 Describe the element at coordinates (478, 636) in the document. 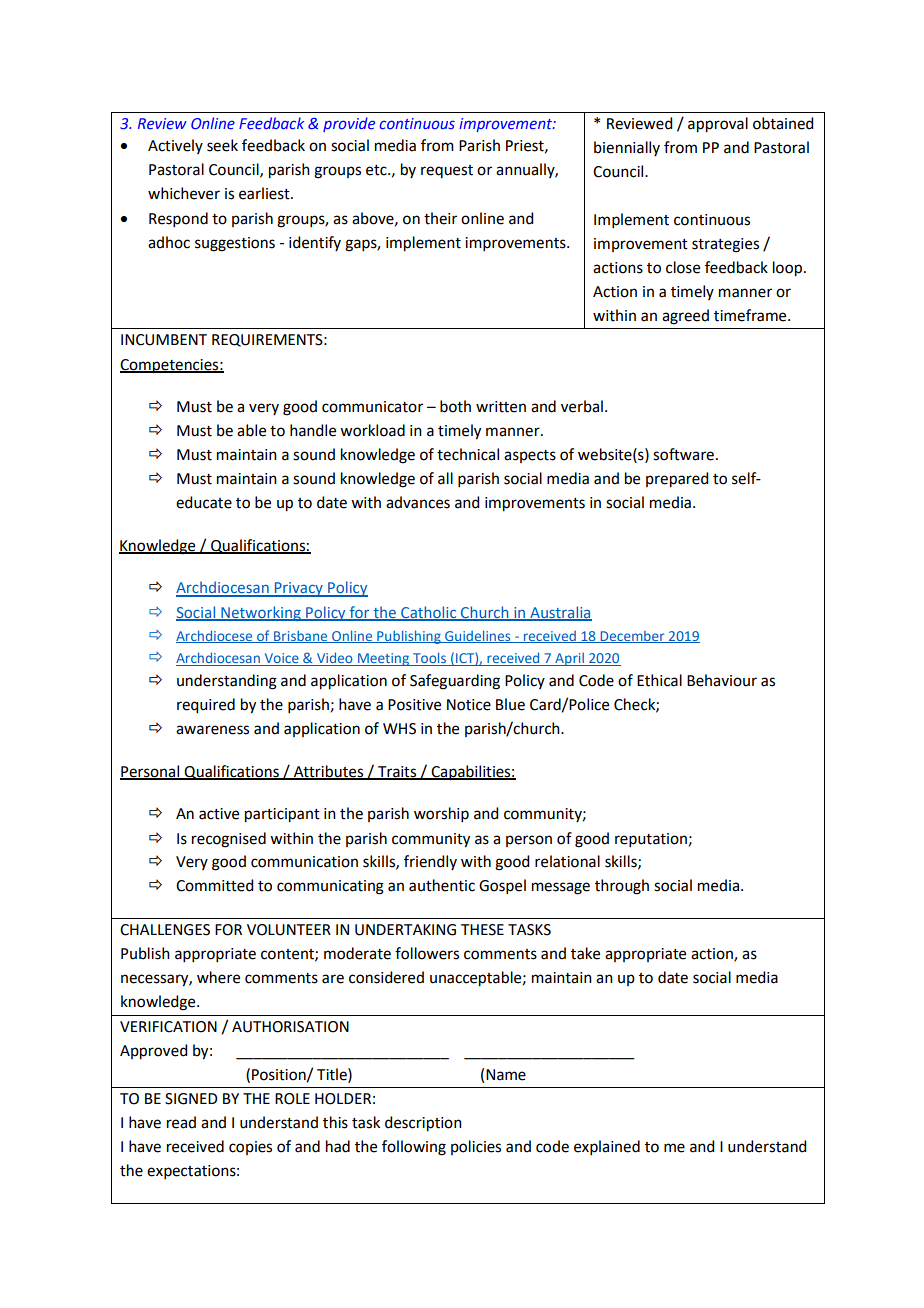

I see `Guidelines` at that location.
